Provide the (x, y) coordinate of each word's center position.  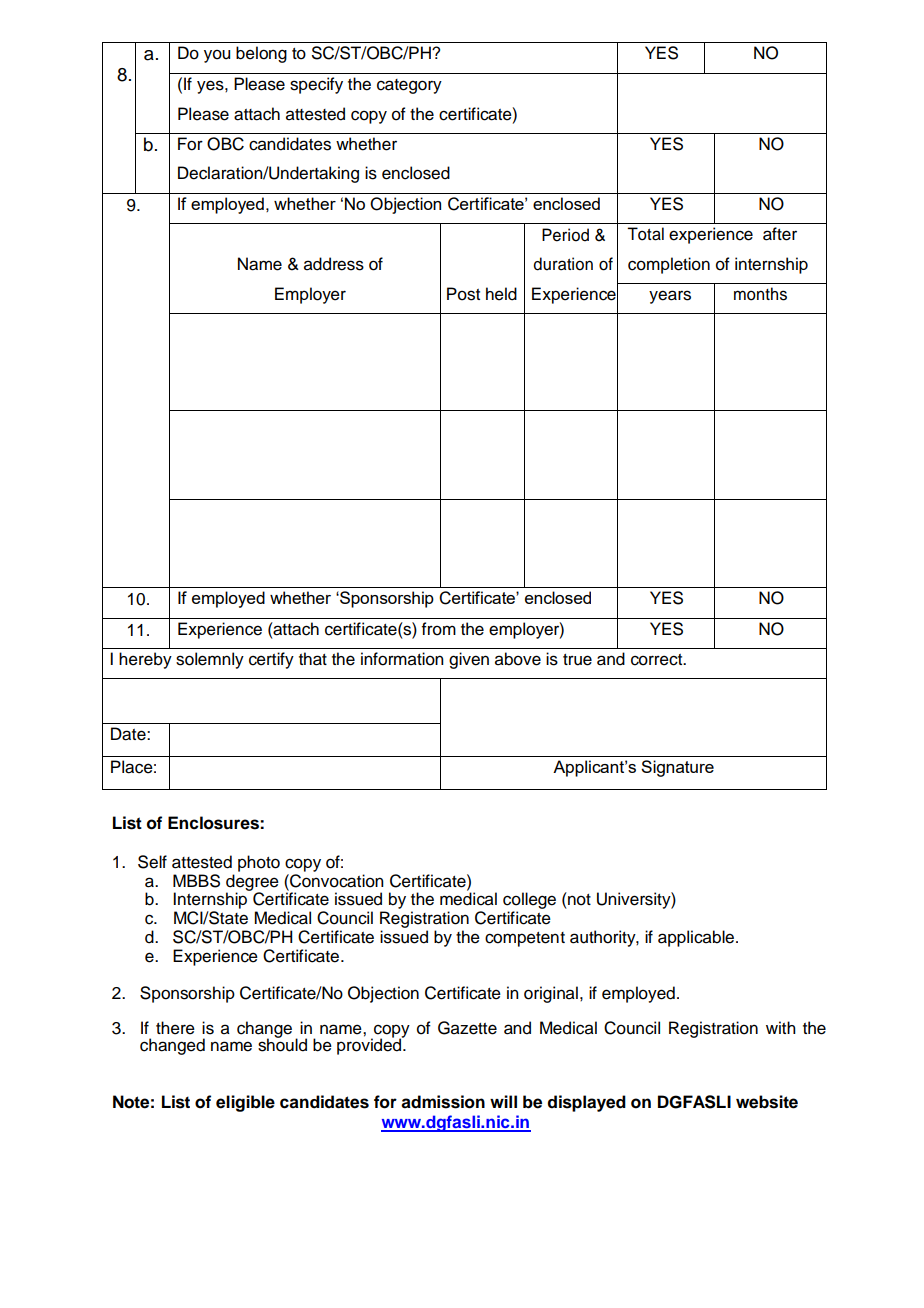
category (409, 86)
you (217, 56)
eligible (245, 1103)
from (439, 629)
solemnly (210, 660)
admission (443, 1102)
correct (658, 660)
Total (645, 234)
